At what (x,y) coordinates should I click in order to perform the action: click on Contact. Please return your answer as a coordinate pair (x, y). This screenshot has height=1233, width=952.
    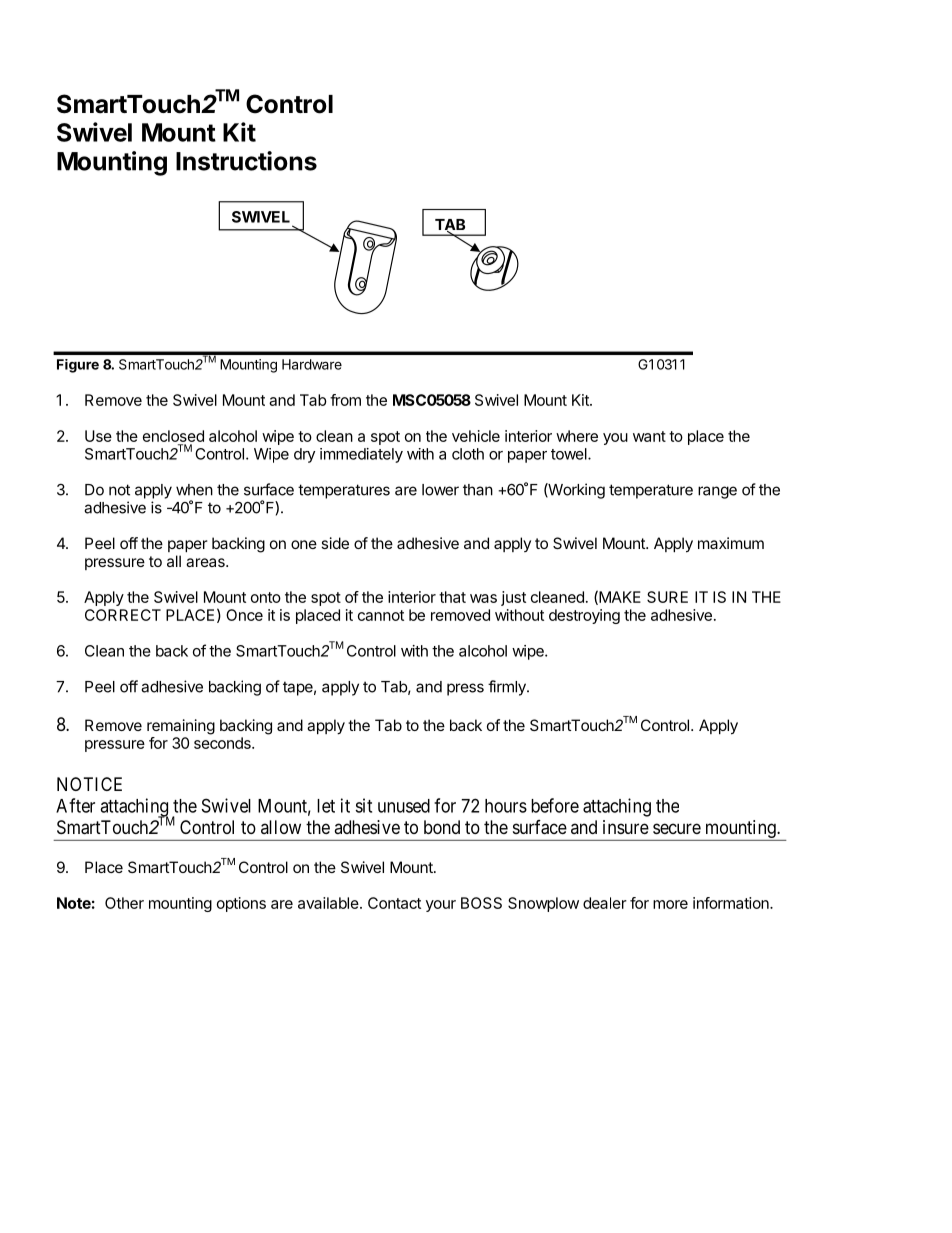
    Looking at the image, I should click on (394, 903).
